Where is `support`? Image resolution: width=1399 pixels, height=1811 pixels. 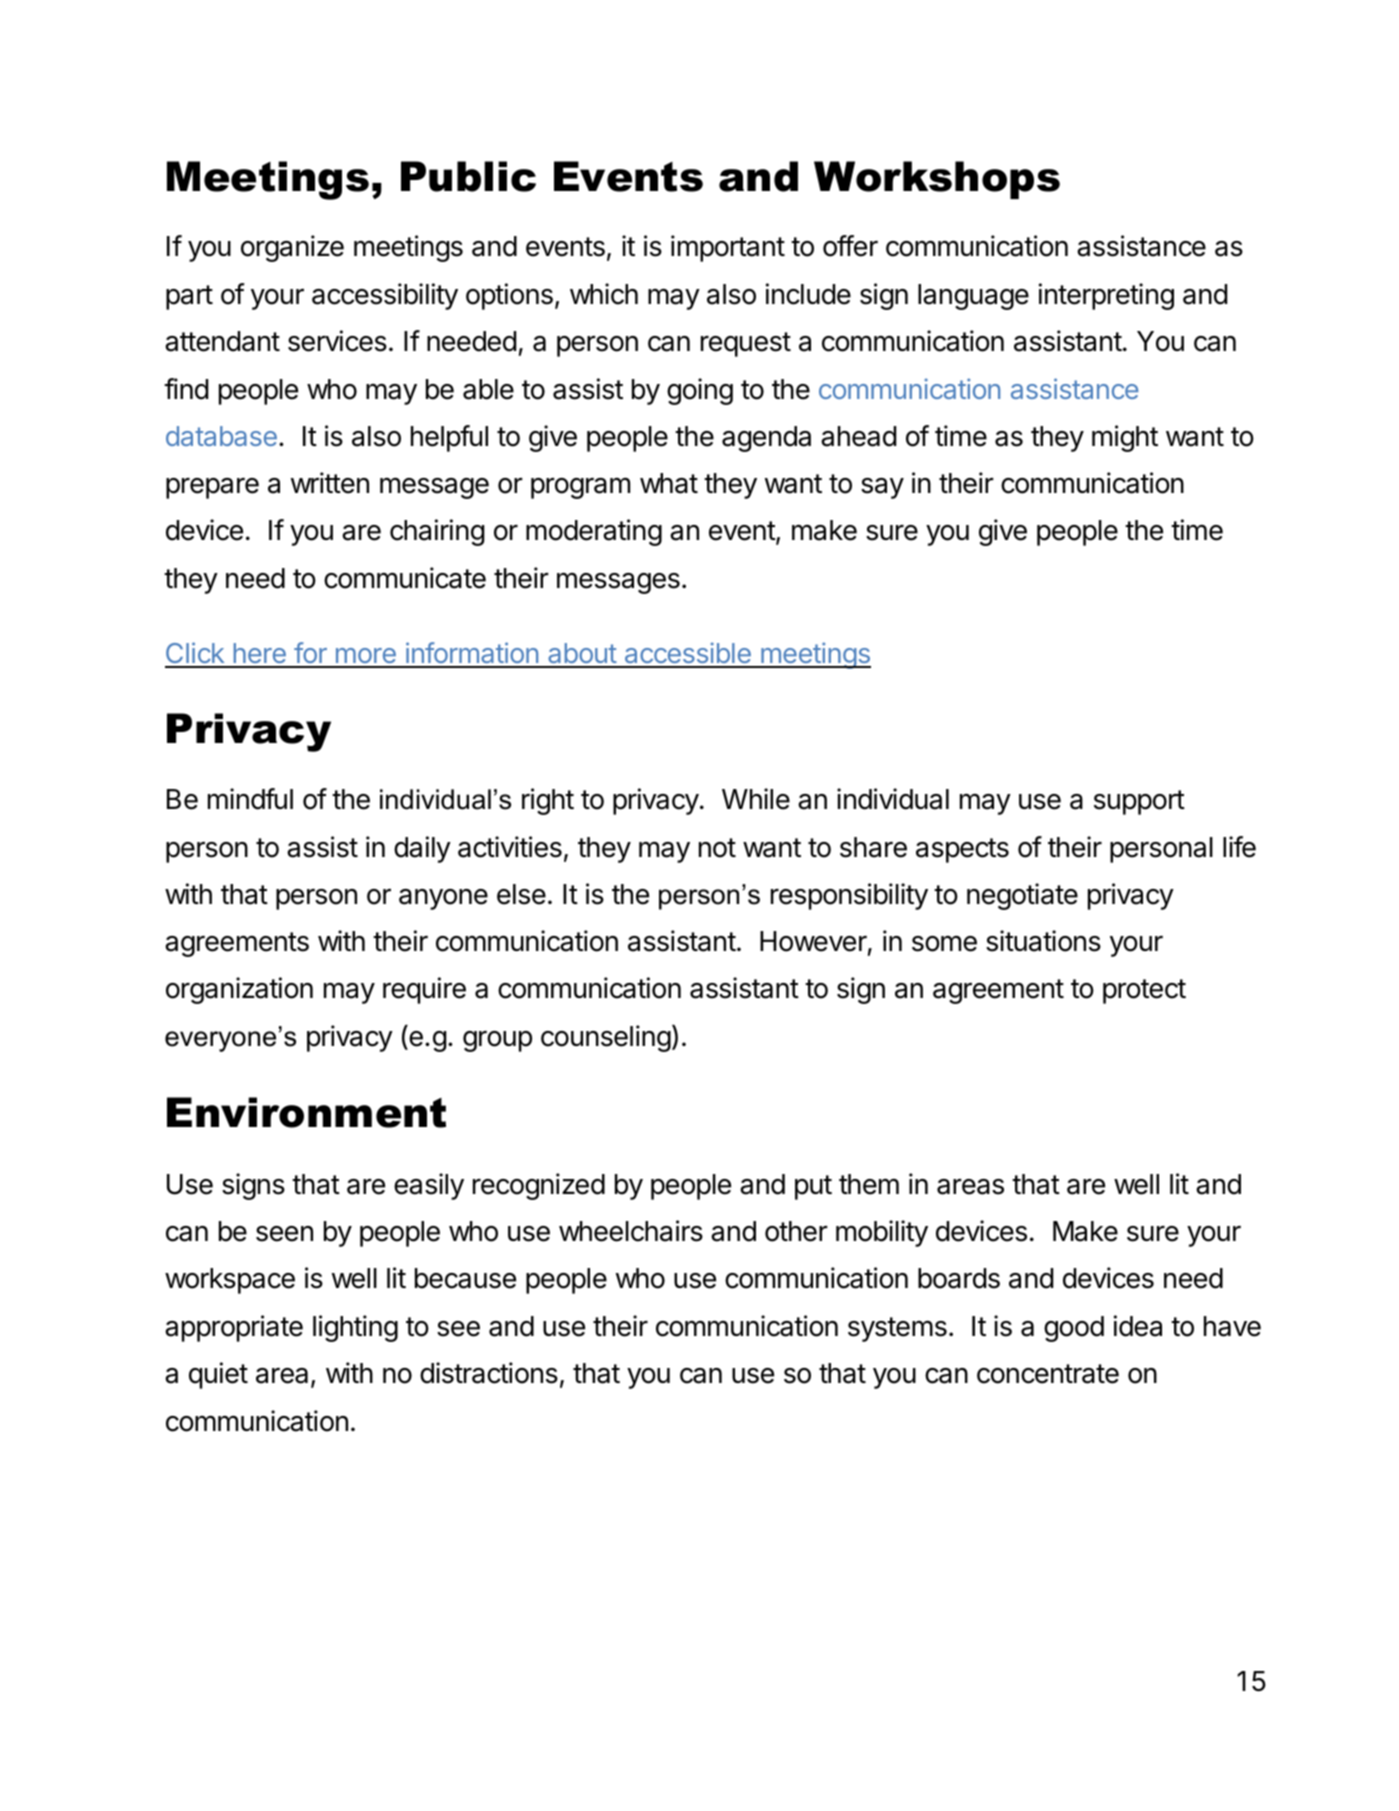 support is located at coordinates (1139, 802).
